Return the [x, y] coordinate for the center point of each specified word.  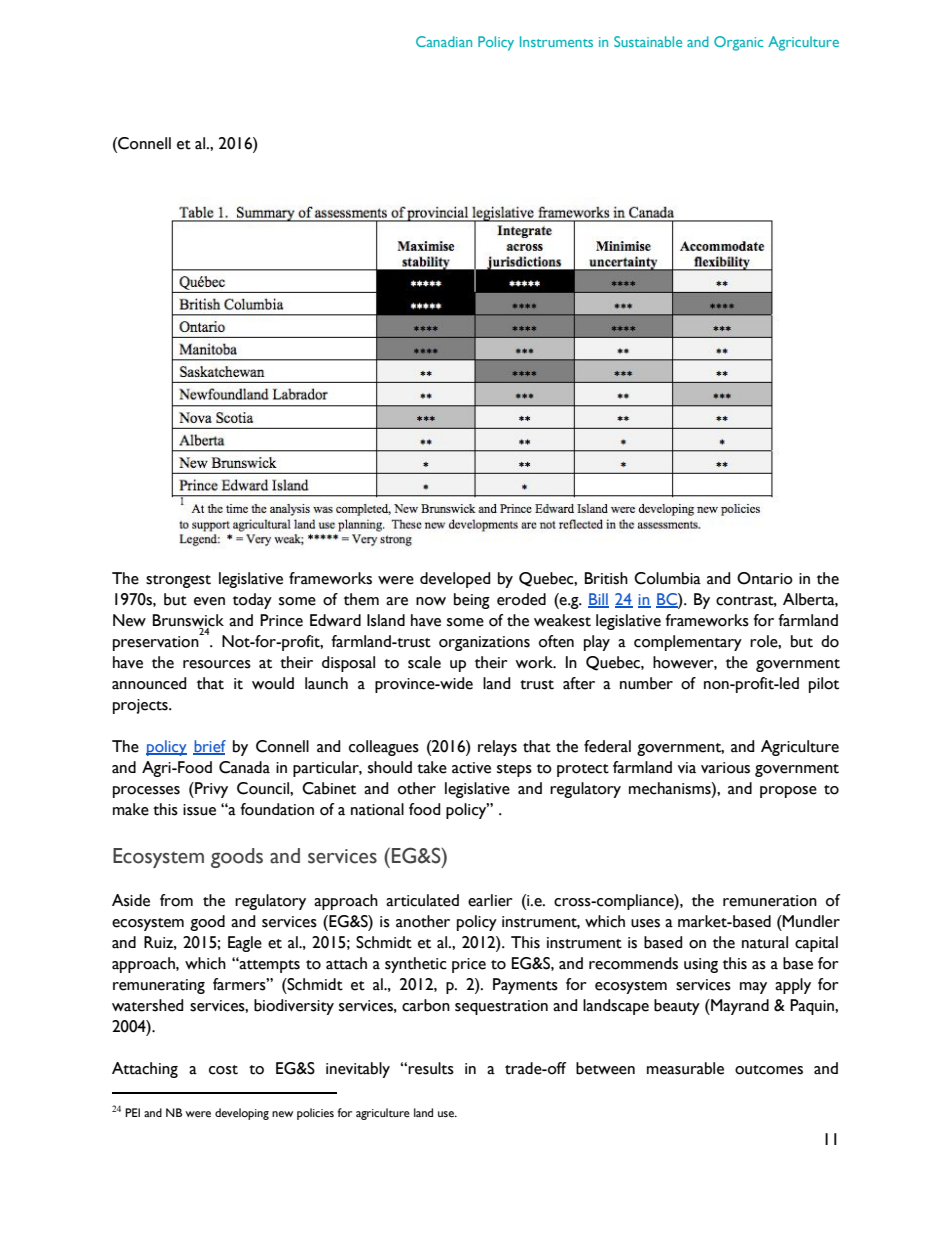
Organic [738, 43]
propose [788, 792]
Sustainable [648, 41]
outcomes [769, 1070]
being [472, 601]
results [431, 1068]
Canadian [444, 41]
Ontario [765, 578]
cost [223, 1070]
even [209, 601]
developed [455, 580]
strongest [178, 581]
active [471, 768]
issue [199, 810]
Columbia [667, 578]
